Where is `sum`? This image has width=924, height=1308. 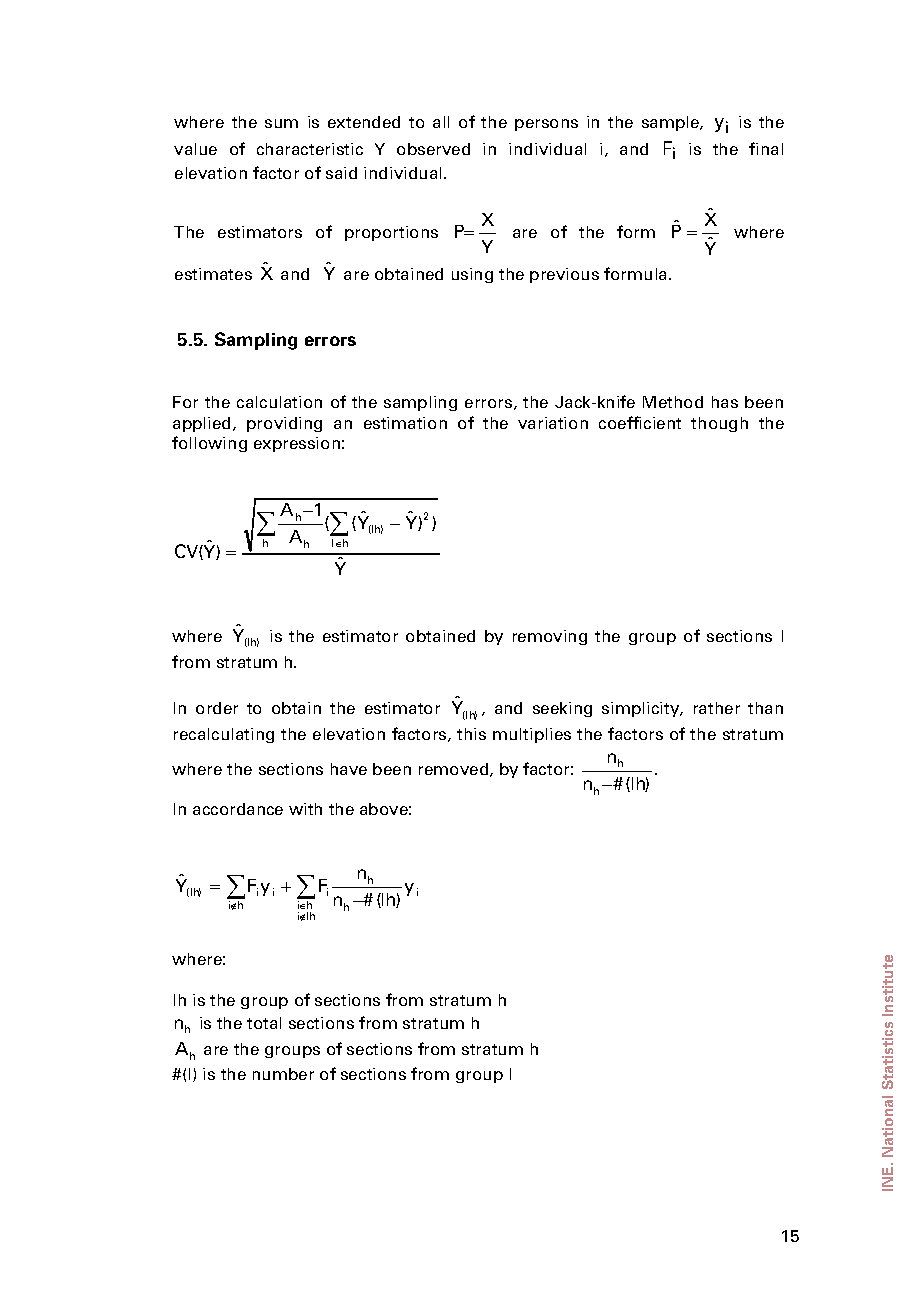 sum is located at coordinates (281, 123).
